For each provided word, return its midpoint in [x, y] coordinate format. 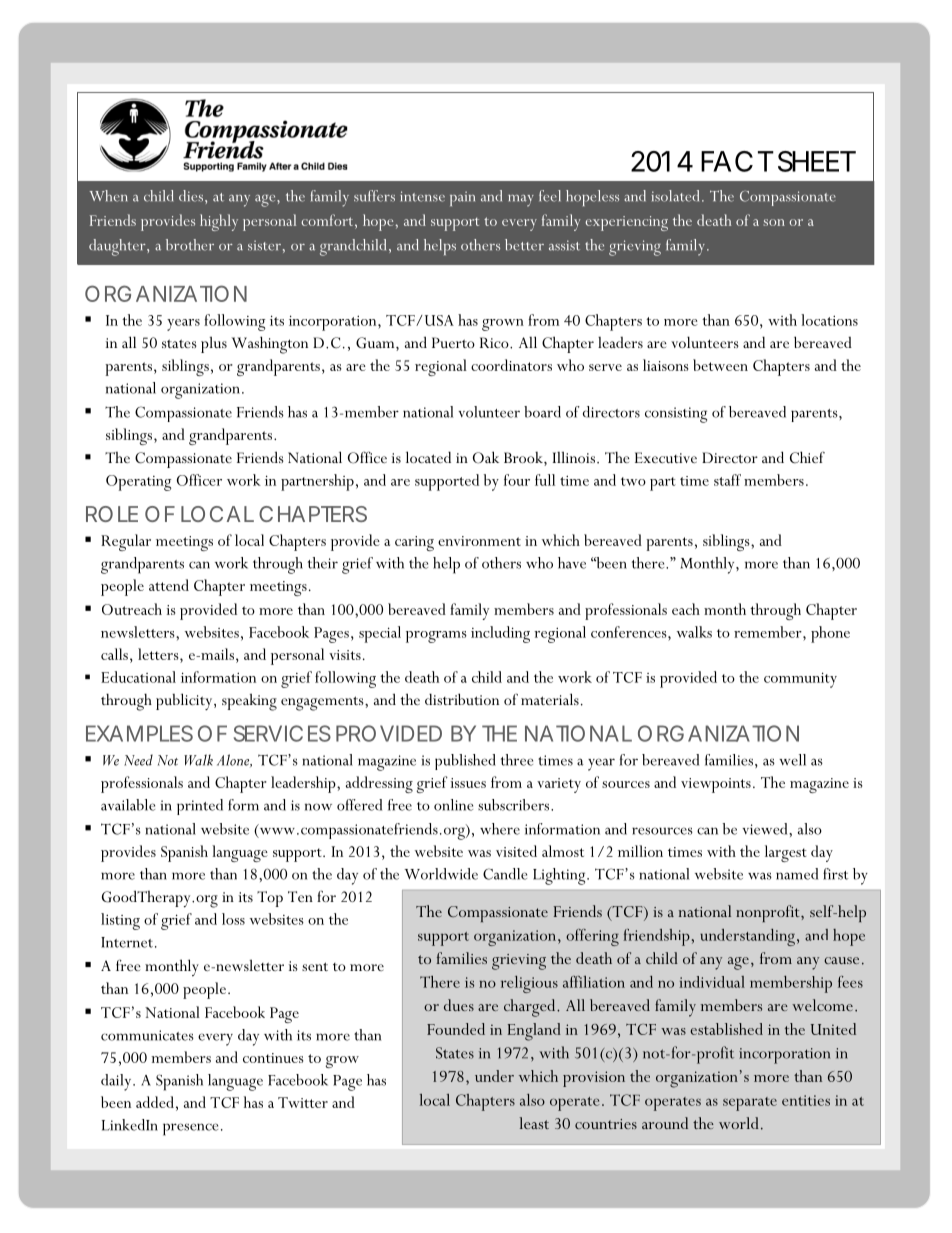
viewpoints [716, 785]
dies [192, 196]
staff [727, 480]
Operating [138, 483]
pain [462, 198]
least [534, 1123]
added [155, 1102]
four [517, 480]
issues [468, 783]
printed [200, 807]
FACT [737, 161]
